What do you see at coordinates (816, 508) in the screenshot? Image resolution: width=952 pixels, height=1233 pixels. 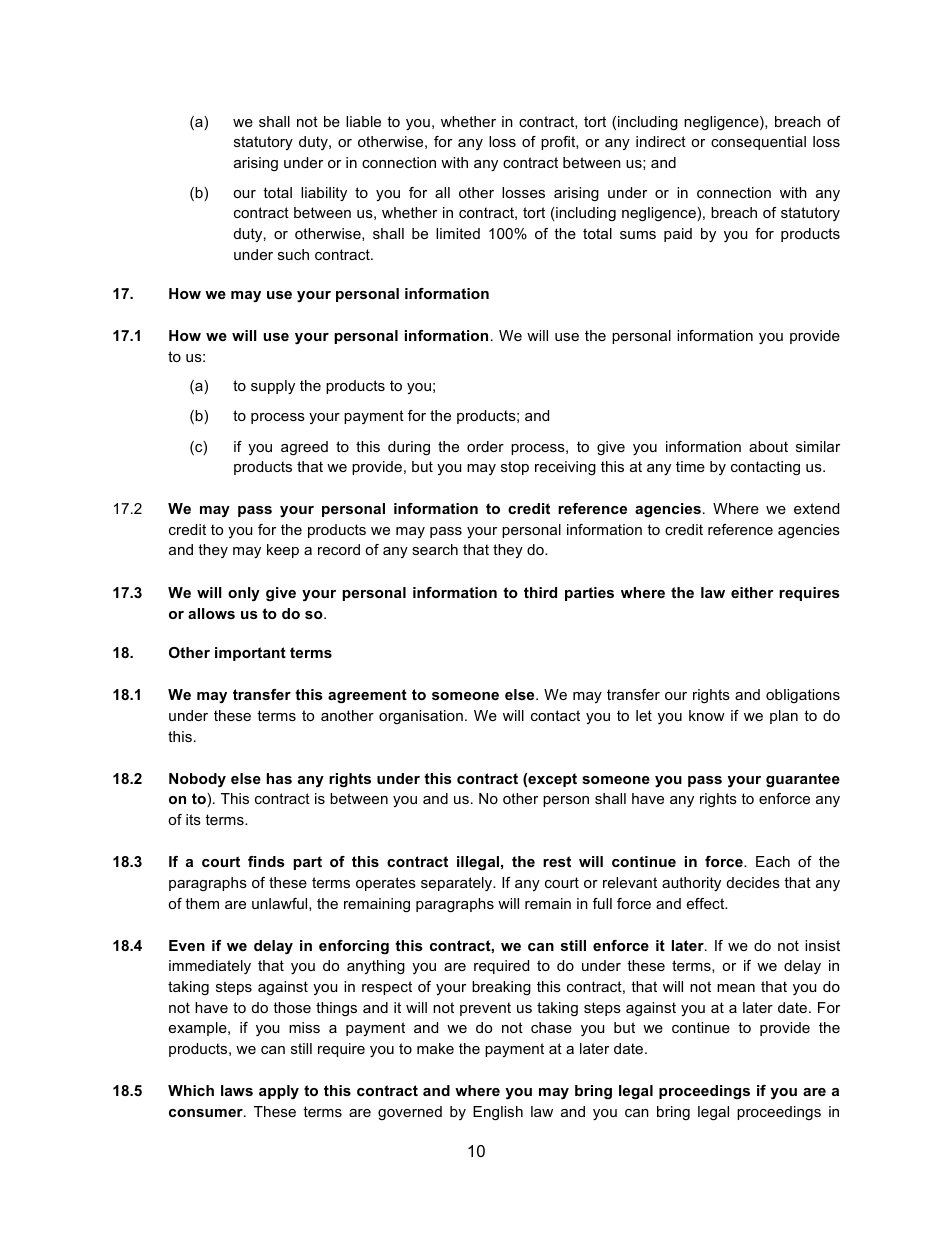 I see `extend` at bounding box center [816, 508].
